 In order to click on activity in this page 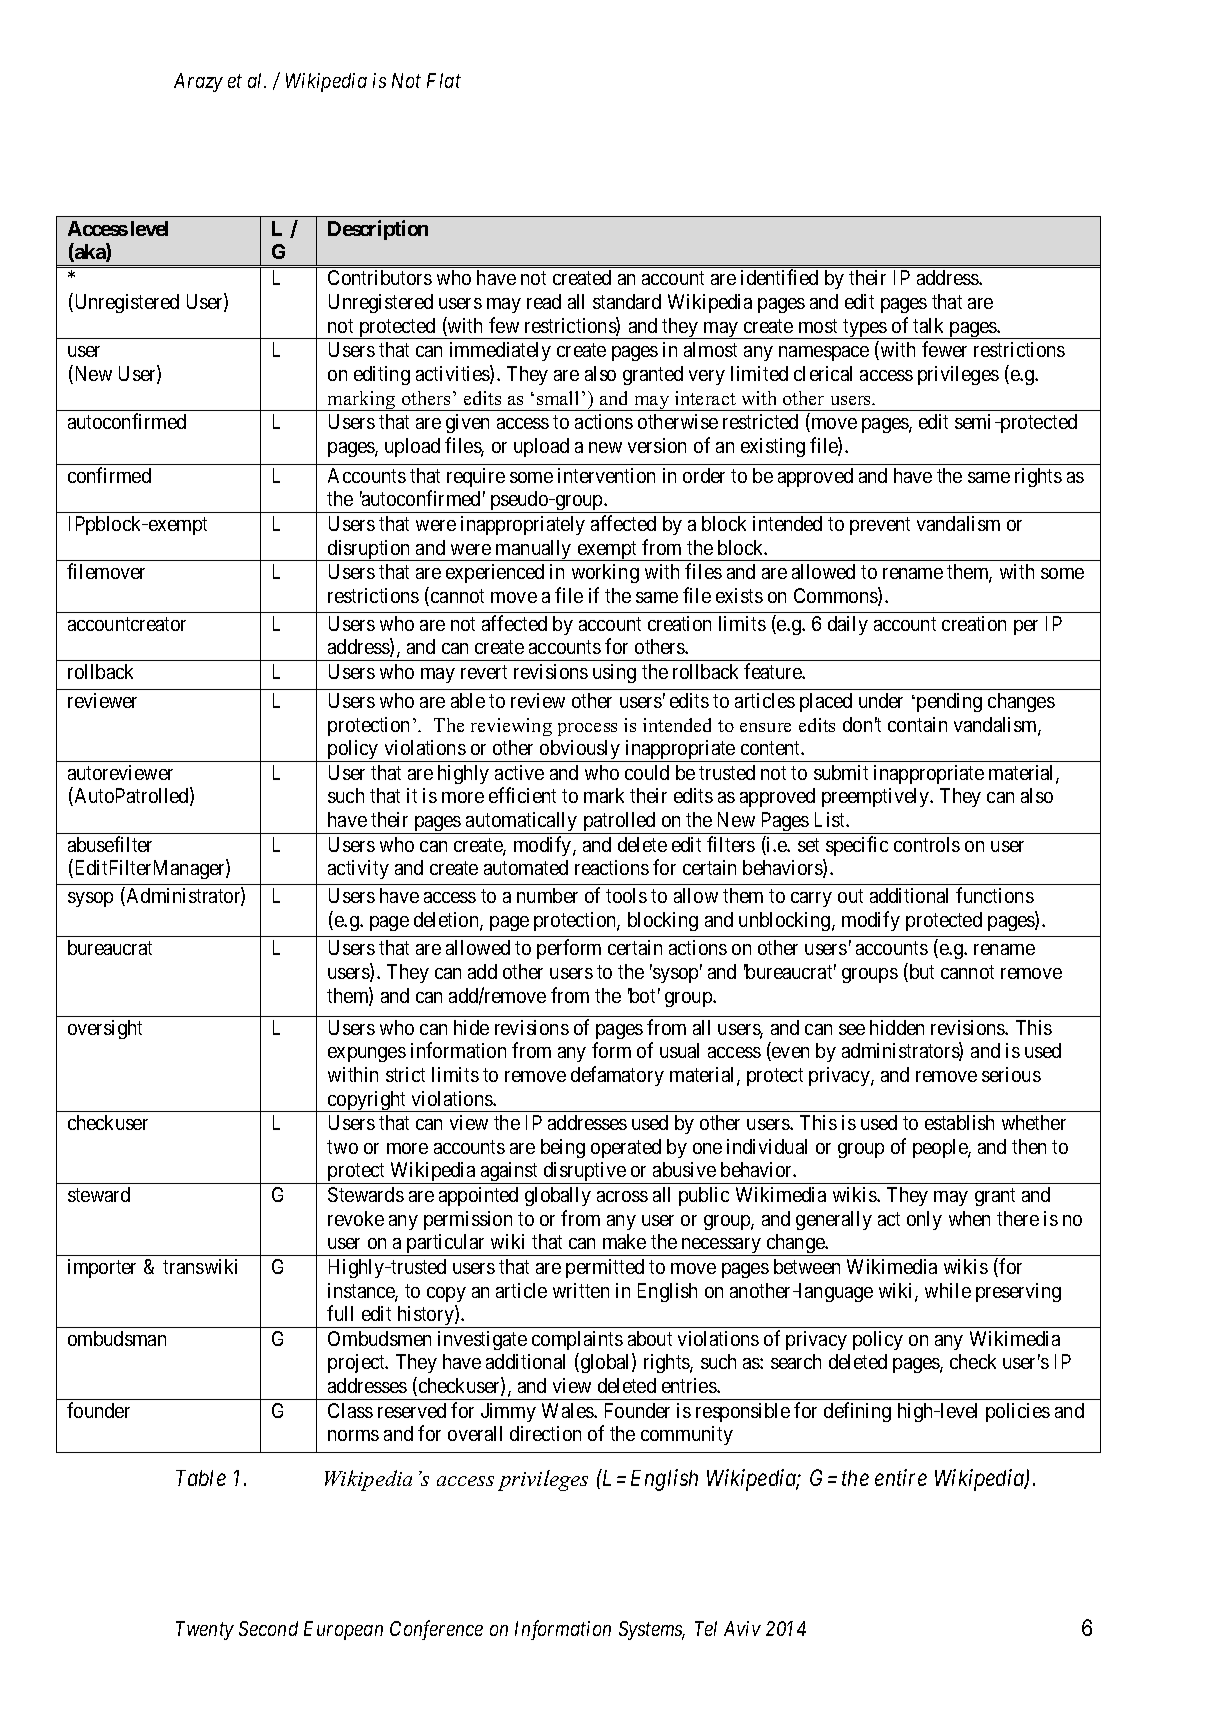, I will do `click(358, 869)`.
